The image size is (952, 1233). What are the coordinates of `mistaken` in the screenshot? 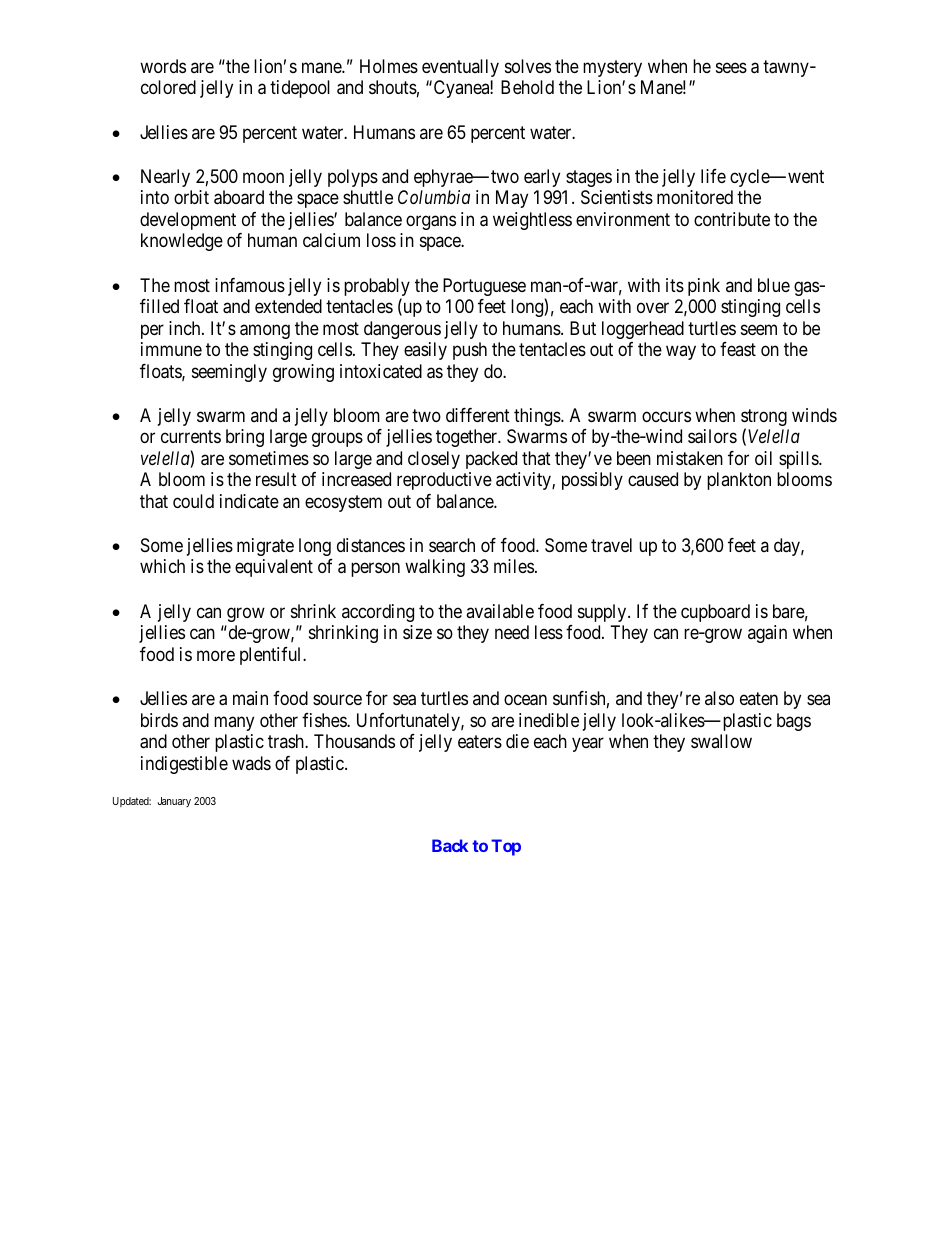 It's located at (690, 458).
